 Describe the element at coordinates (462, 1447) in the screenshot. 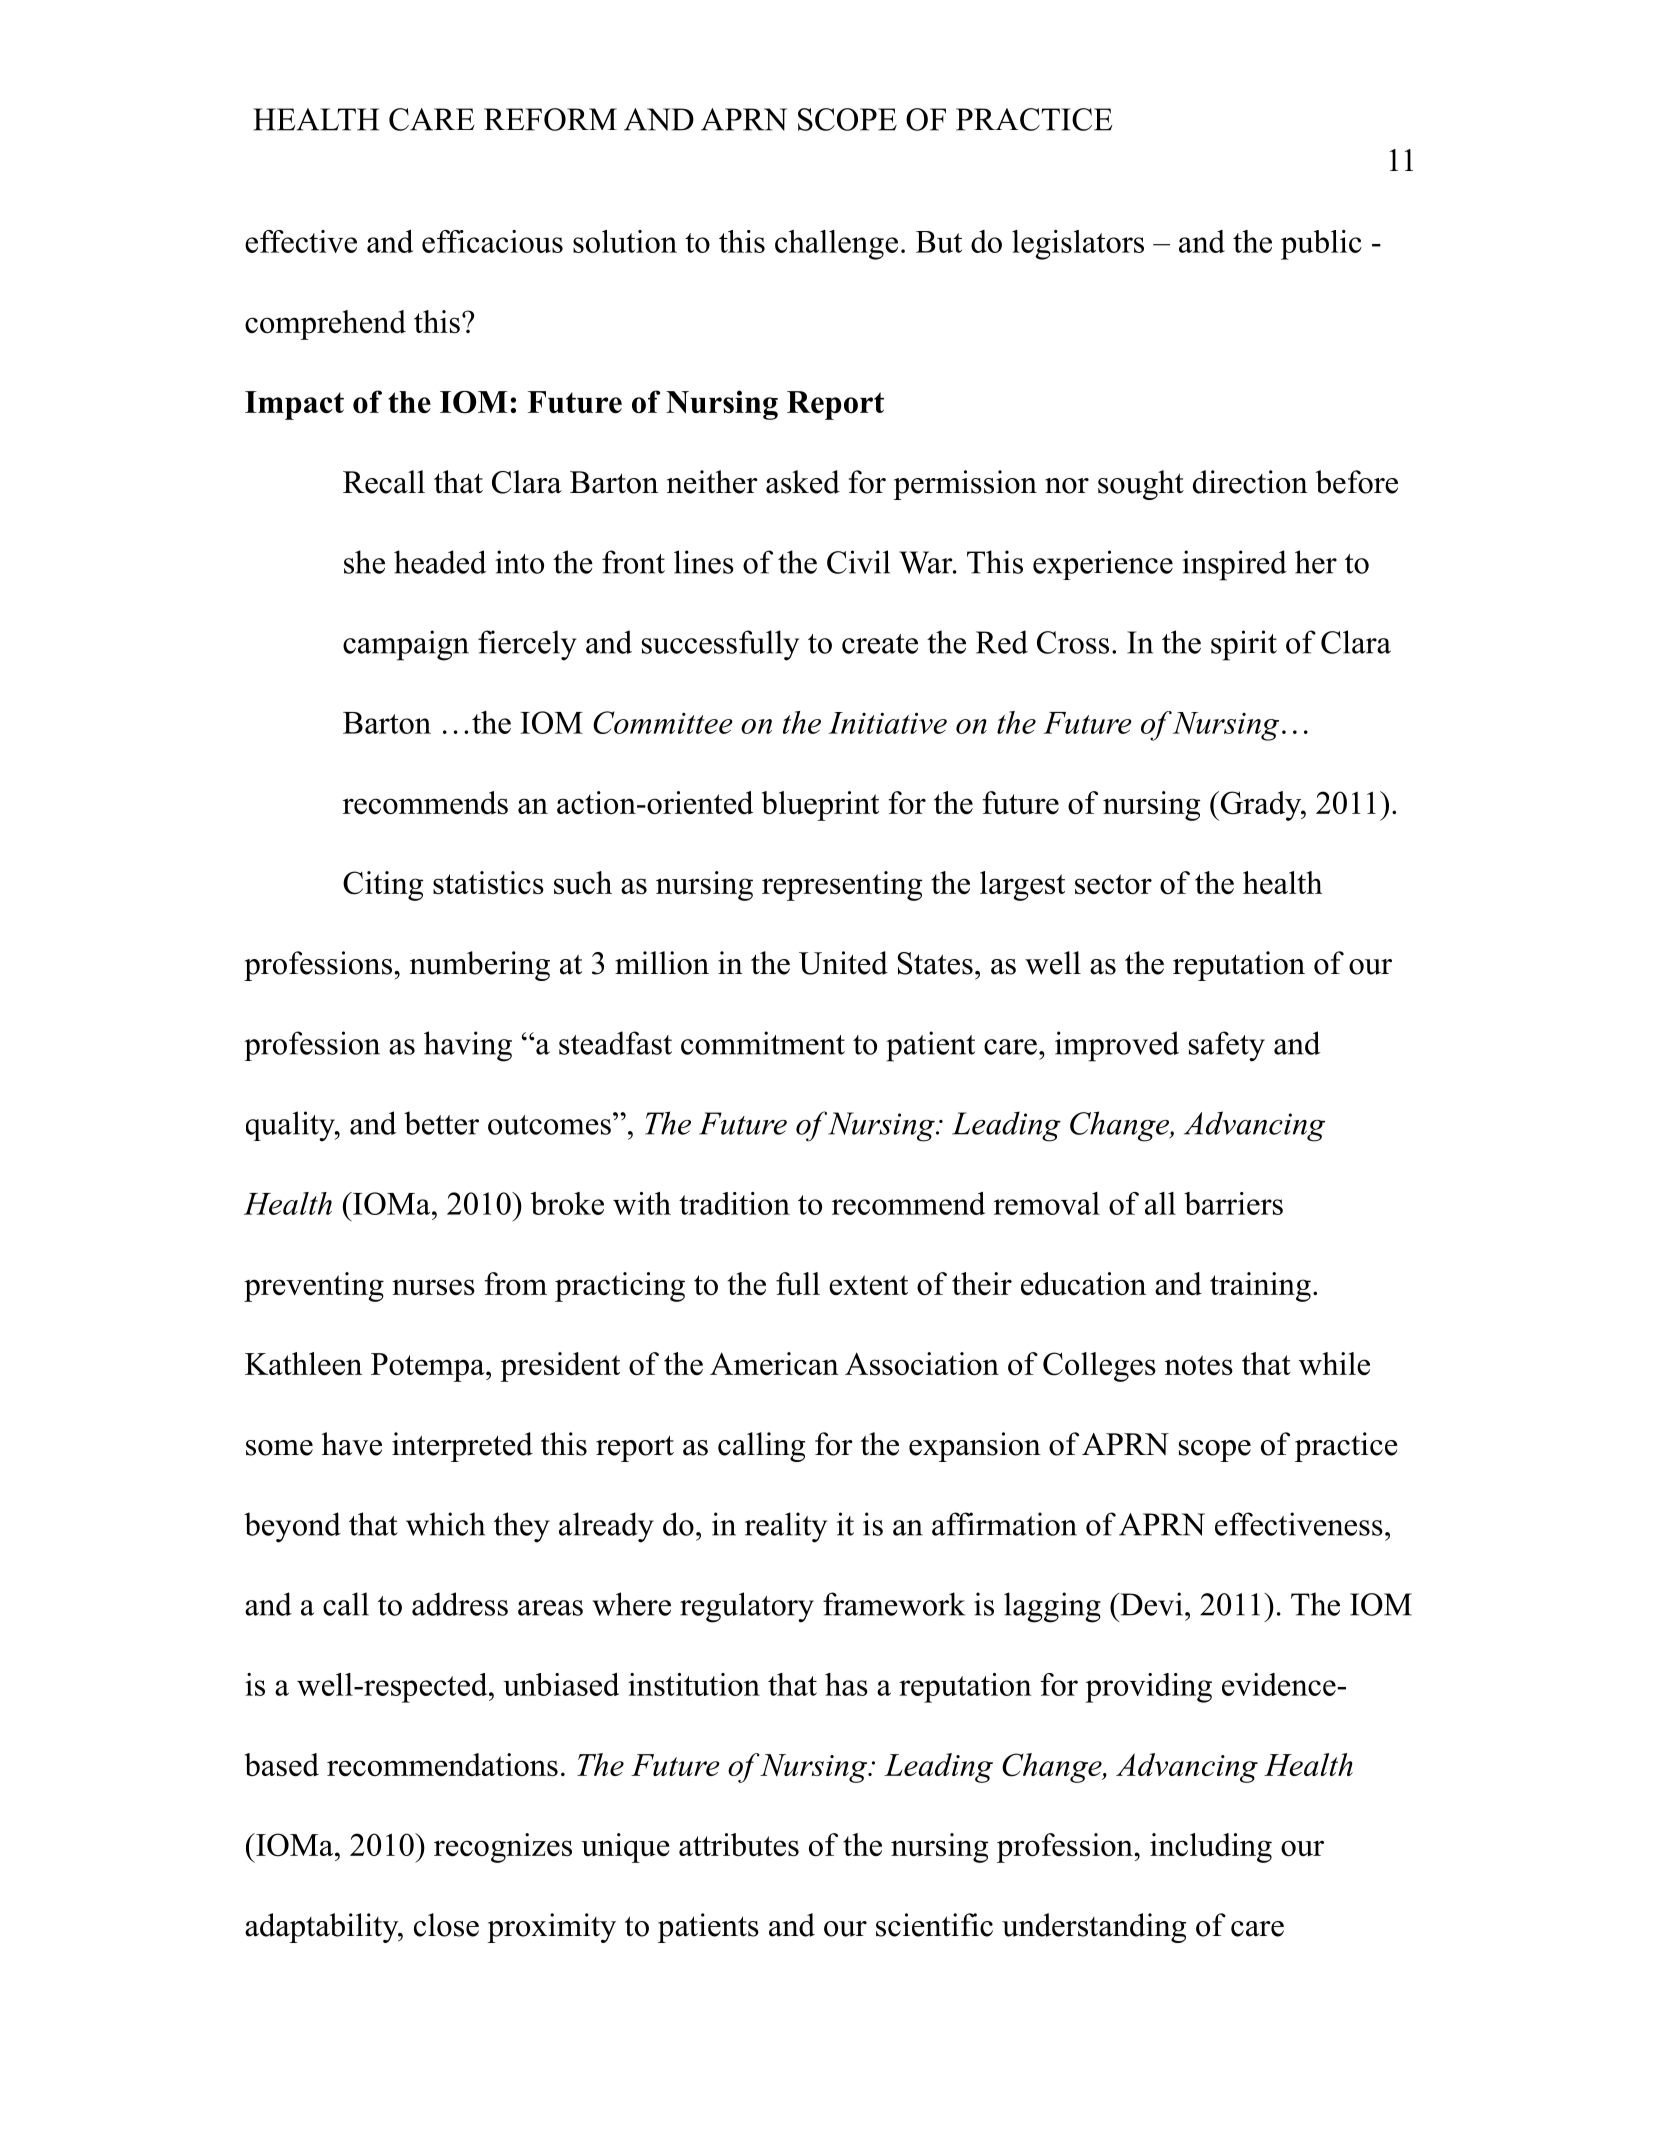

I see `interpreted` at that location.
